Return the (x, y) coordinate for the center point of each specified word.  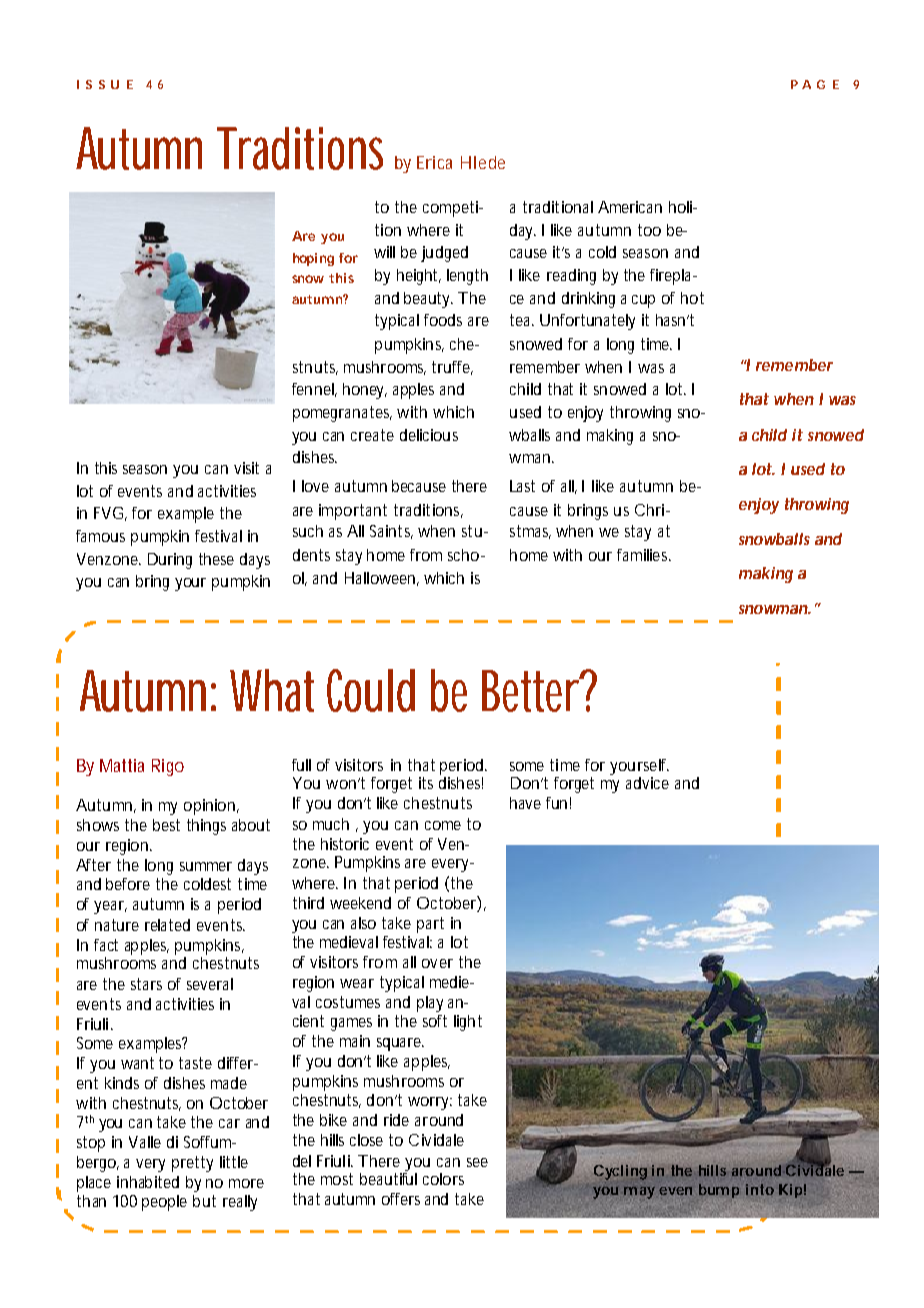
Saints (391, 532)
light (468, 1023)
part (430, 925)
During (170, 561)
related (167, 925)
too (649, 230)
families (644, 555)
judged (444, 254)
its (426, 783)
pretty (192, 1164)
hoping (313, 259)
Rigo (168, 767)
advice (647, 783)
